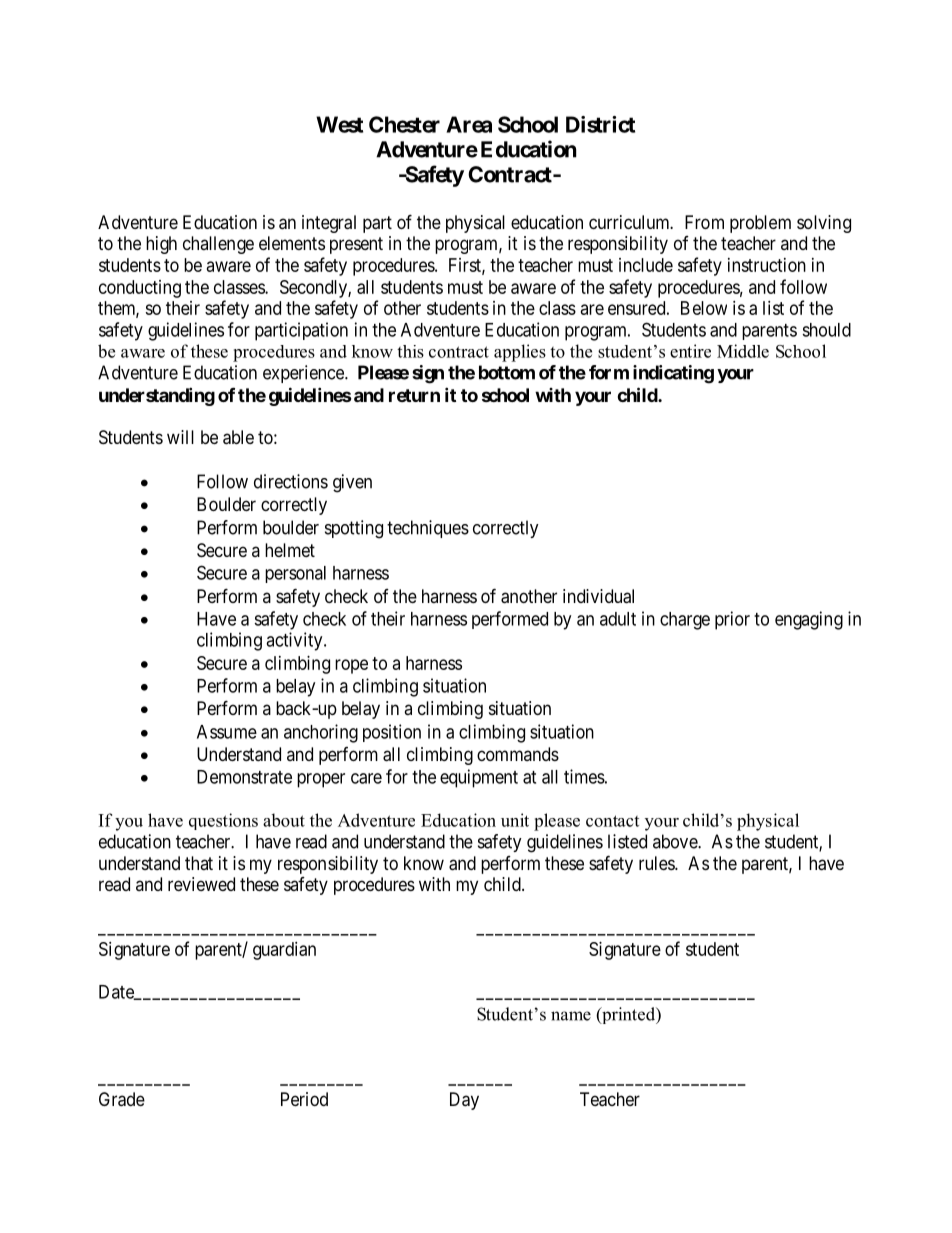 The height and width of the screenshot is (1233, 952). Describe the element at coordinates (732, 620) in the screenshot. I see `prior` at that location.
